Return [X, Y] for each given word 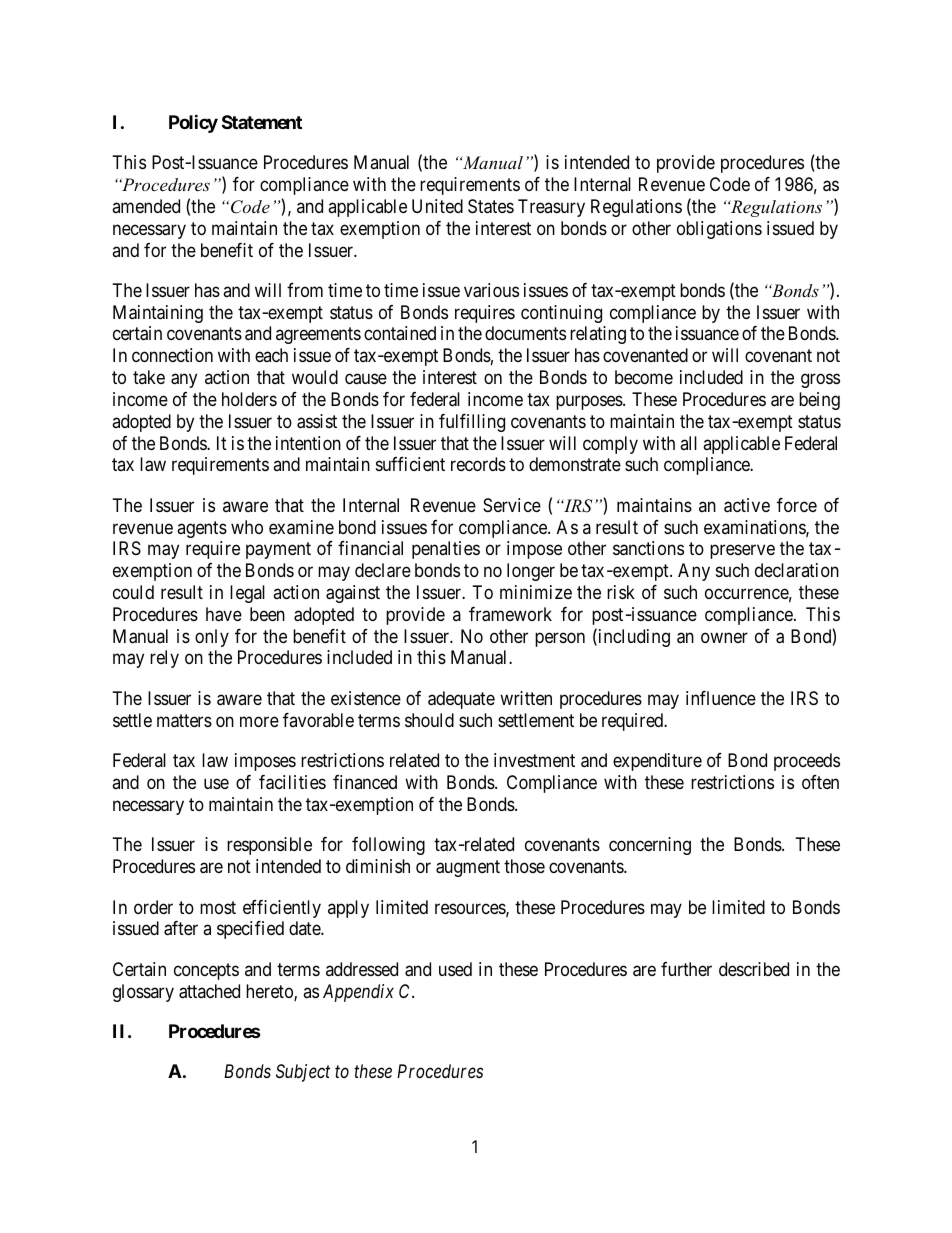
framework [510, 614]
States [491, 206]
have [224, 614]
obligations [719, 230]
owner [724, 637]
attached [209, 991]
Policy [193, 123]
